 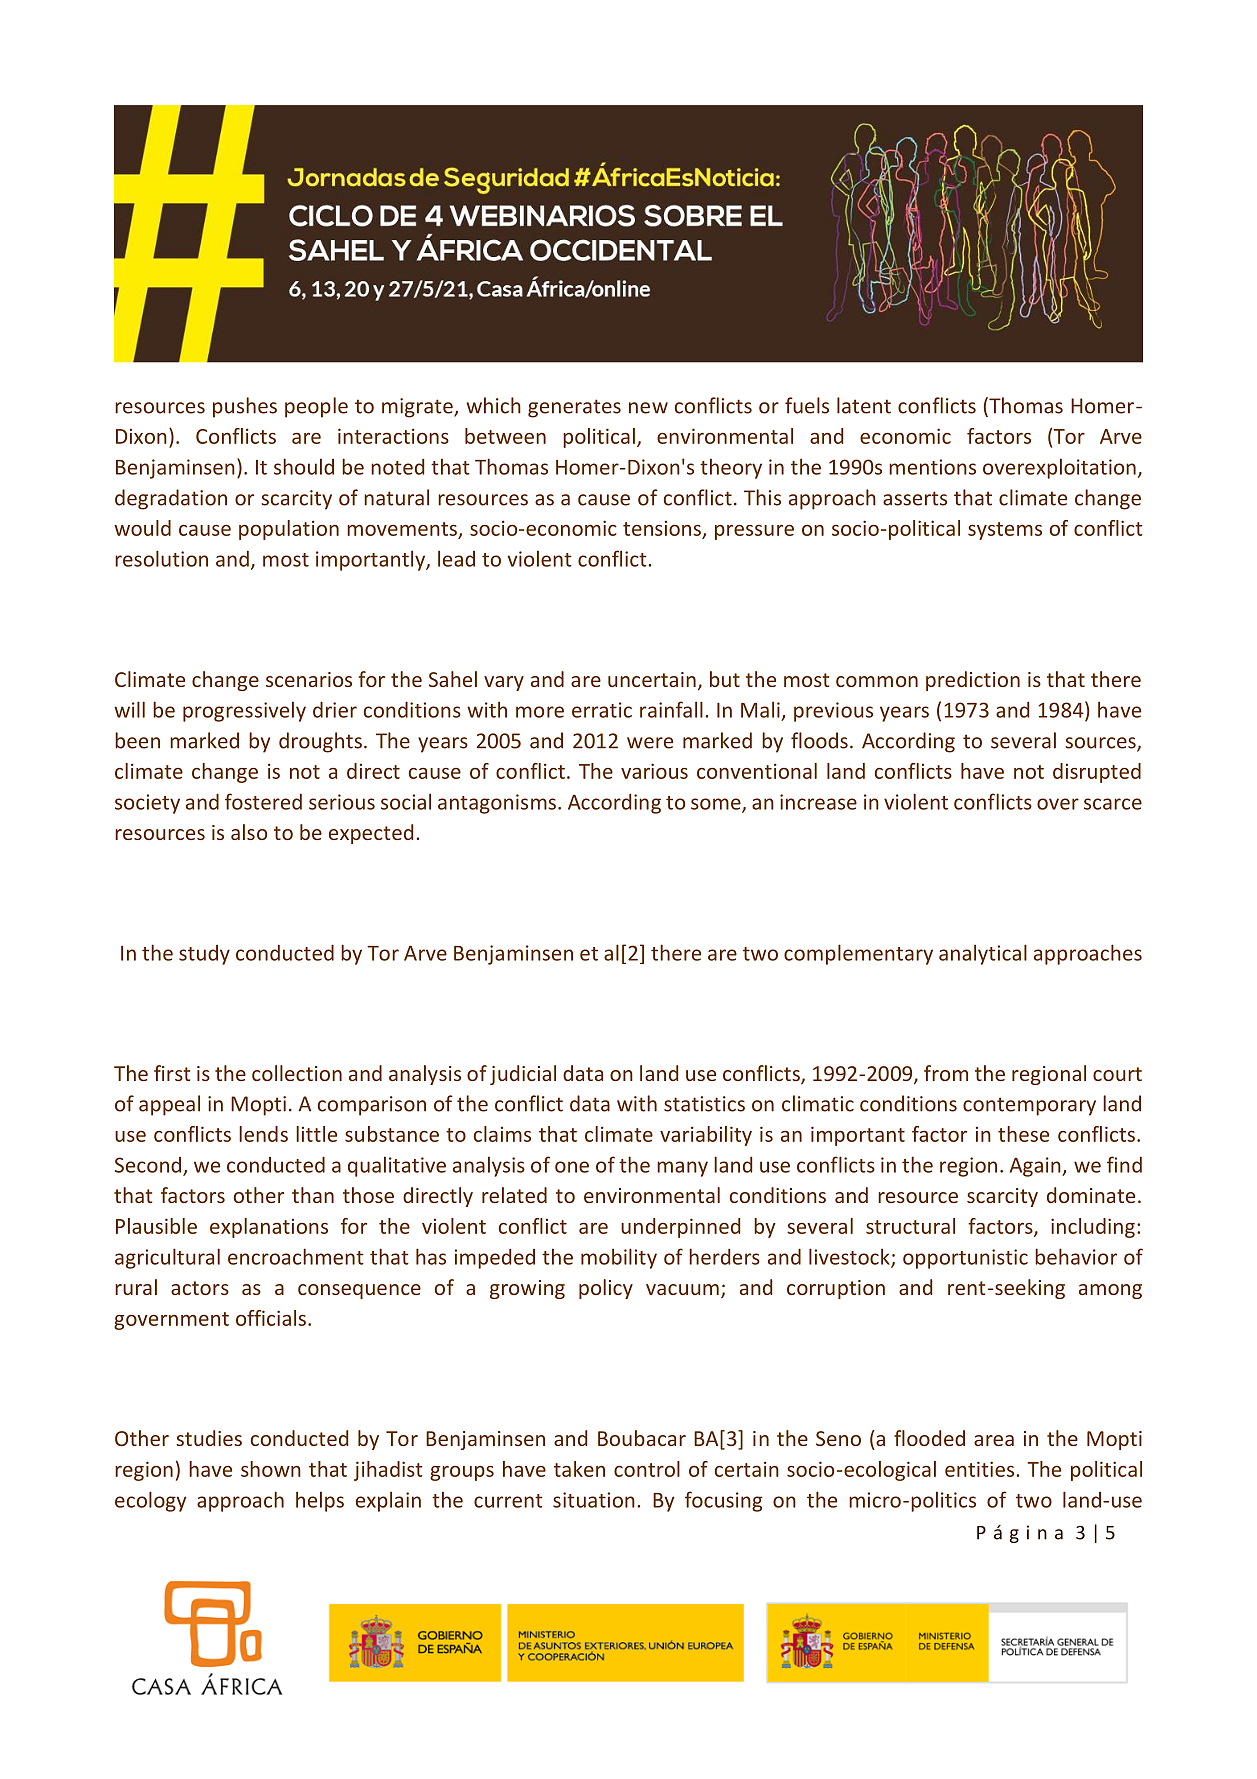 I want to click on scenarios, so click(x=309, y=679).
